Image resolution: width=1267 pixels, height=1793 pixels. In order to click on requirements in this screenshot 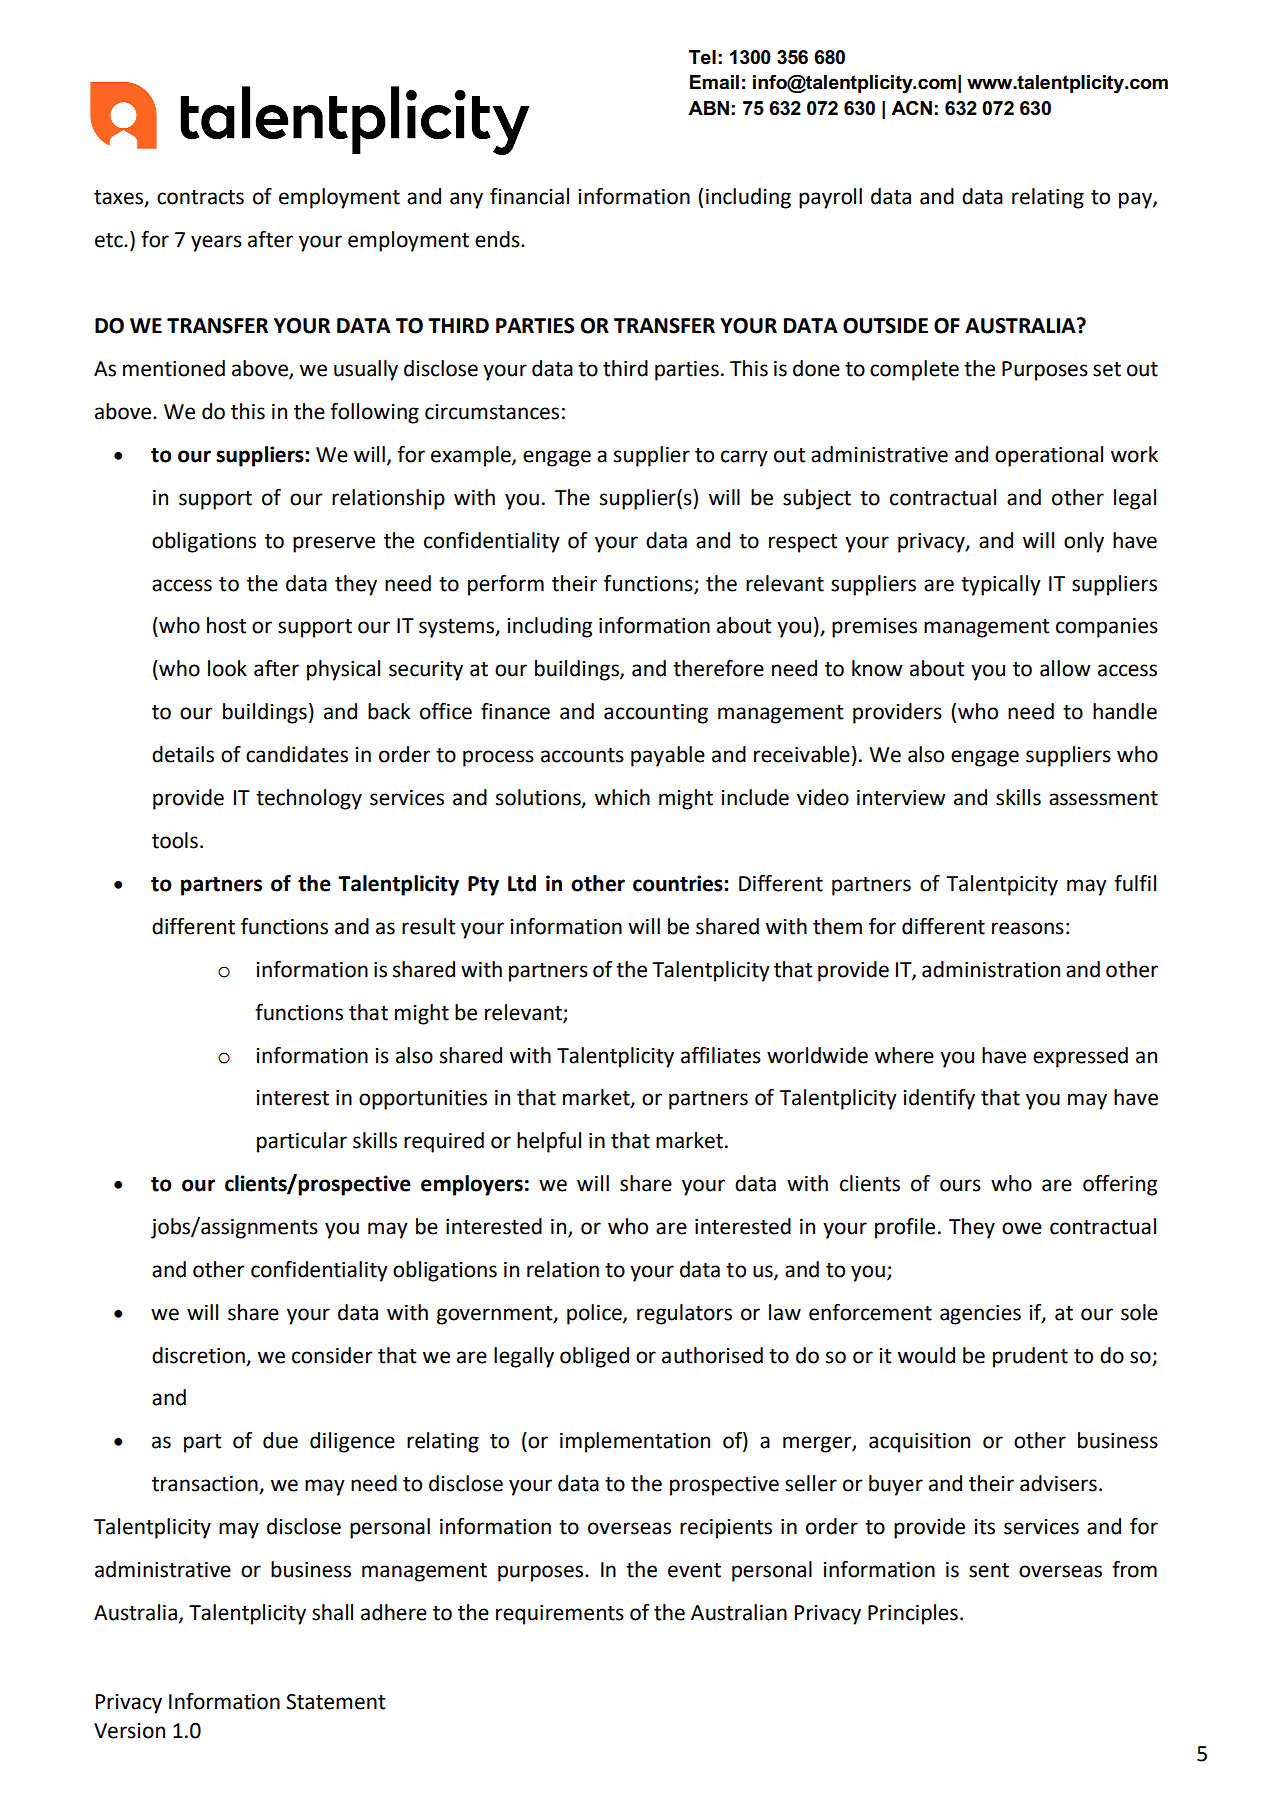, I will do `click(560, 1615)`.
